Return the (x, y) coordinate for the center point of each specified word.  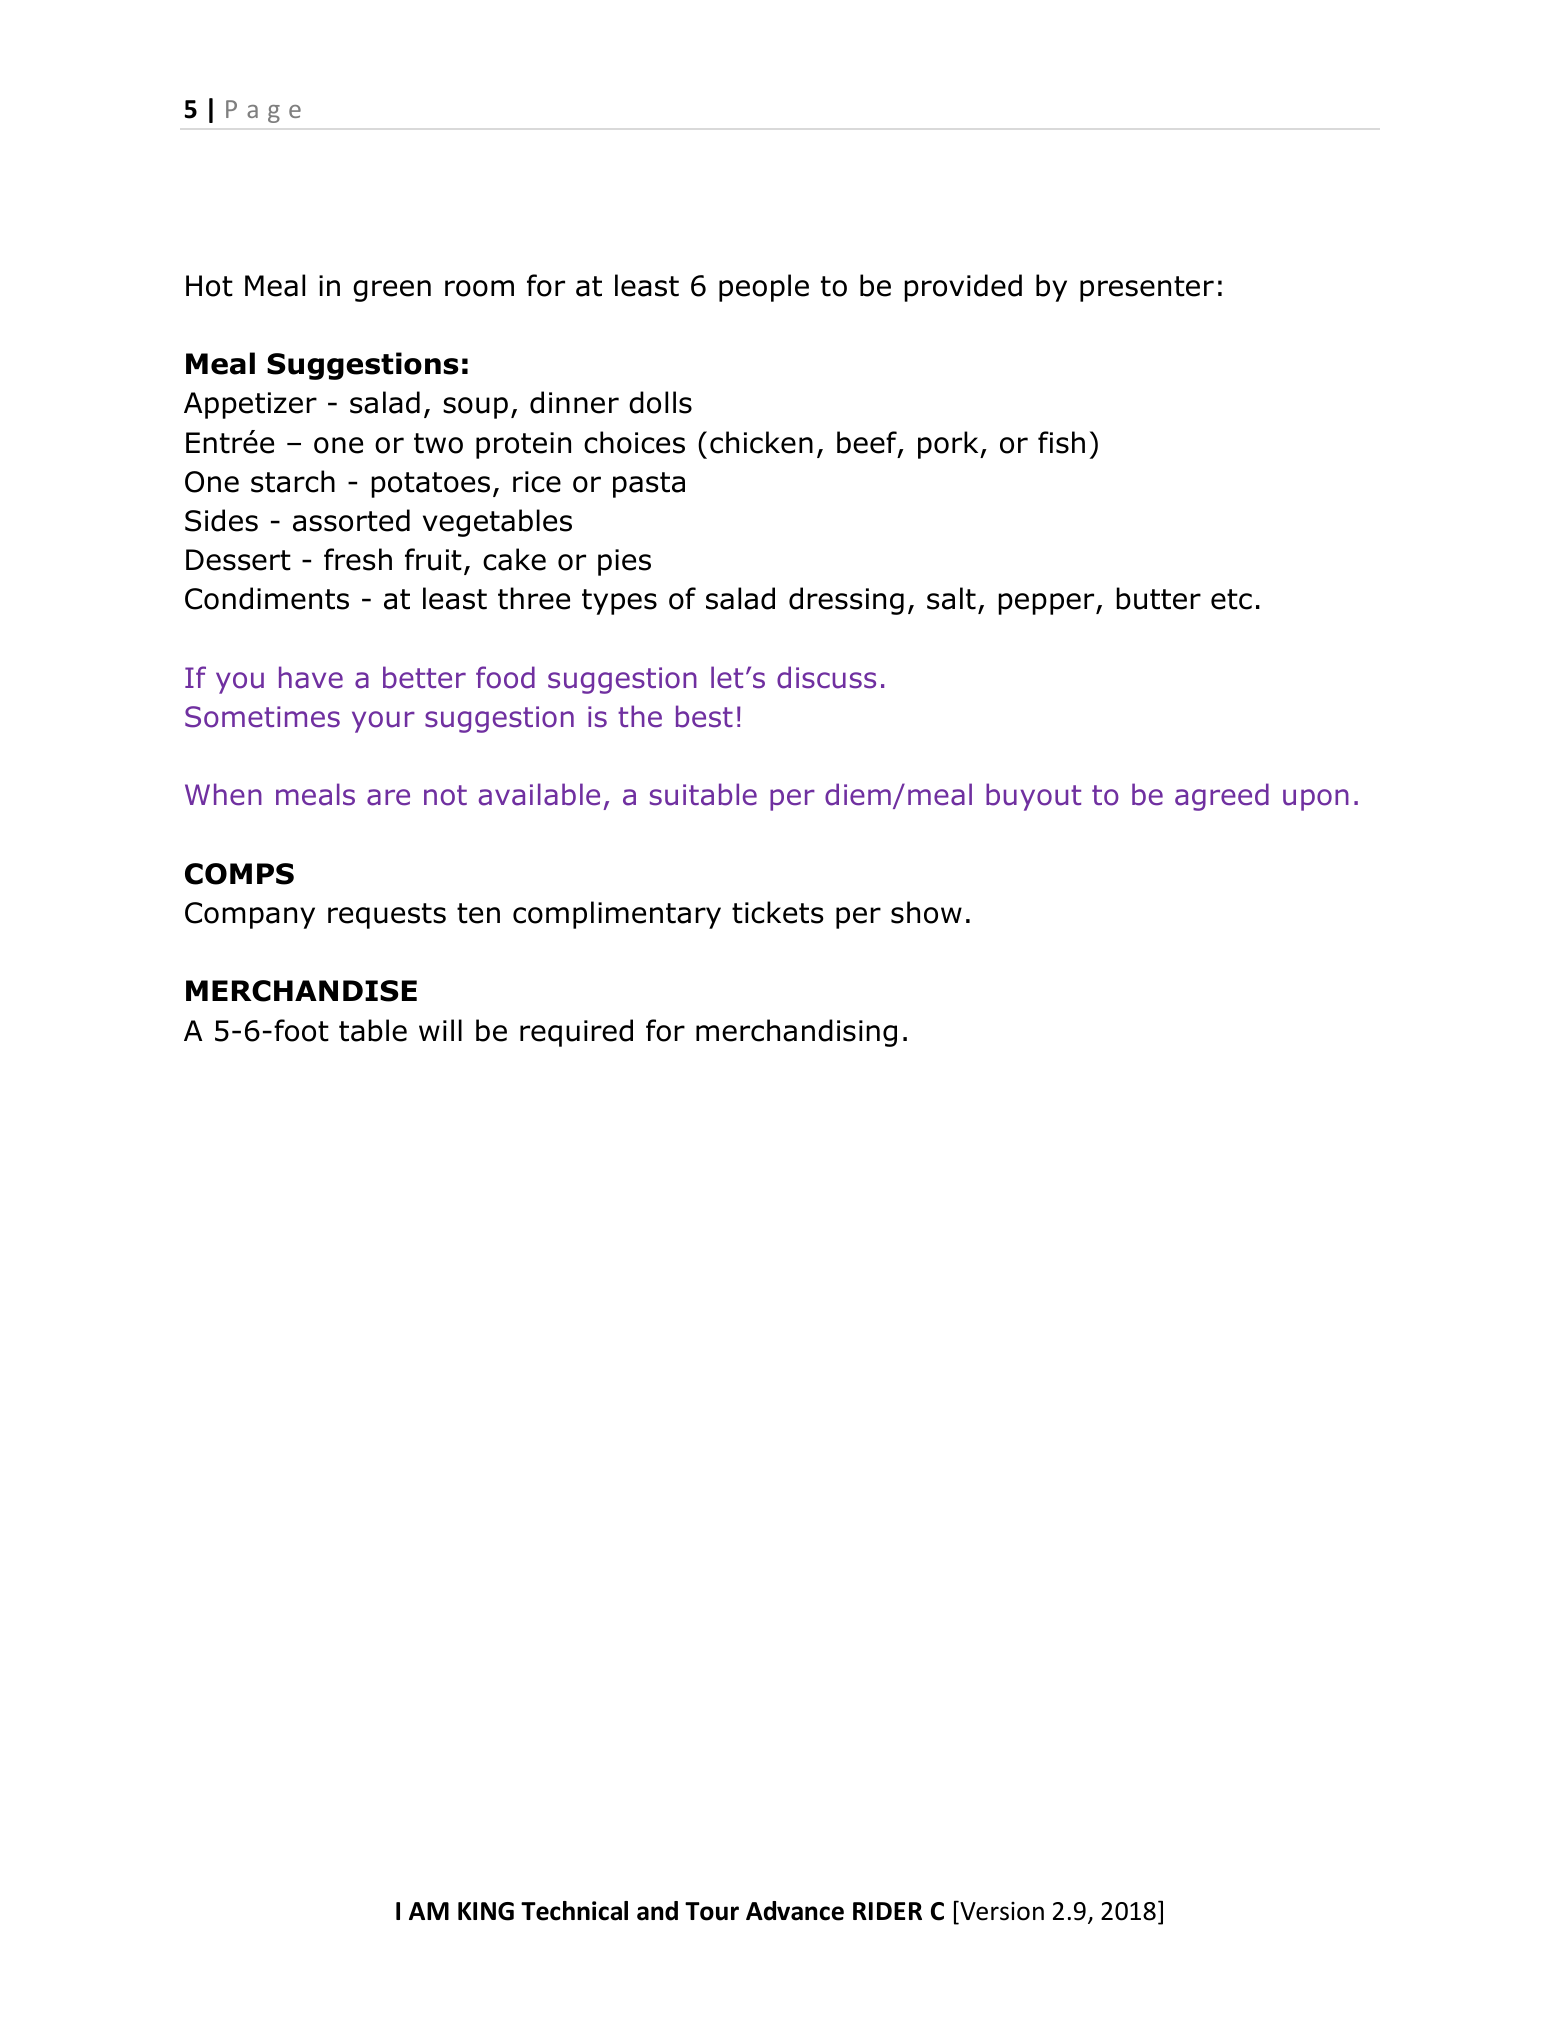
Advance (795, 1911)
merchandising (796, 1033)
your (383, 722)
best (704, 716)
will (440, 1030)
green (392, 291)
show (926, 912)
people (764, 288)
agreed (1222, 797)
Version (1001, 1911)
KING (486, 1911)
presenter (1147, 289)
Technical (574, 1911)
